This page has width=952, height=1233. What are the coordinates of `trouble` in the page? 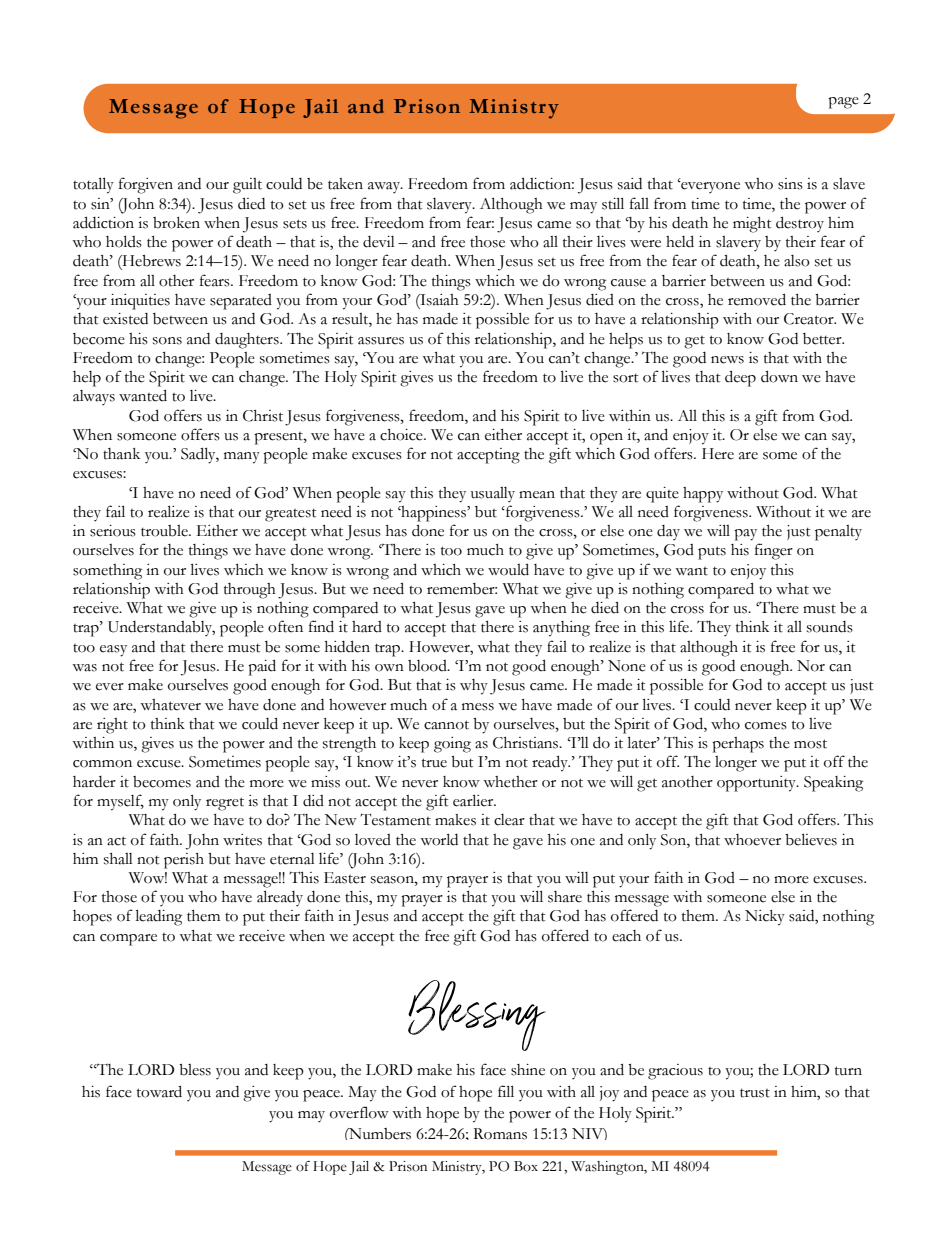 It's located at (165, 531).
